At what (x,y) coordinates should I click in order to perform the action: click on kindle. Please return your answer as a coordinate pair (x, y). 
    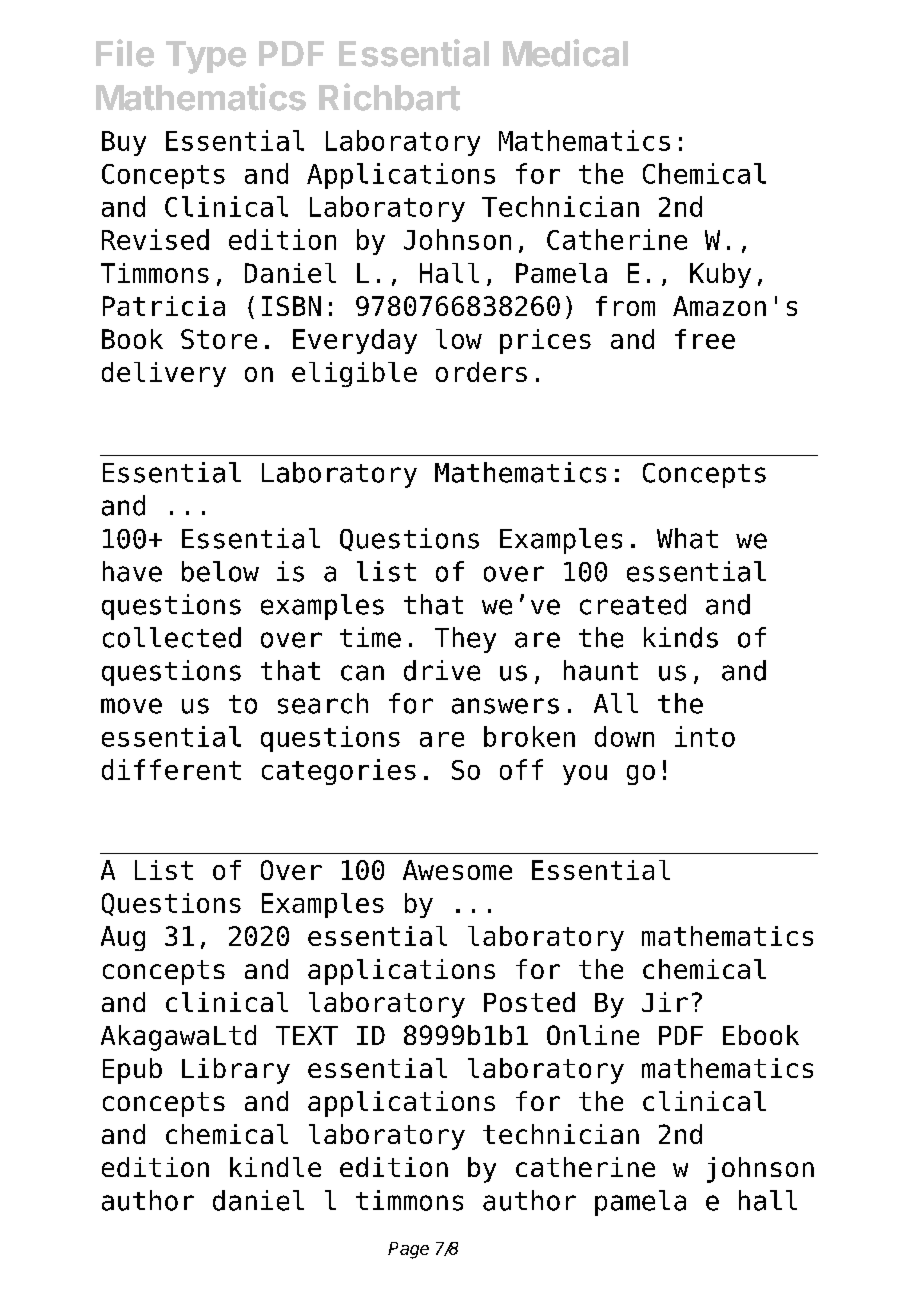
    Looking at the image, I should click on (275, 1167).
